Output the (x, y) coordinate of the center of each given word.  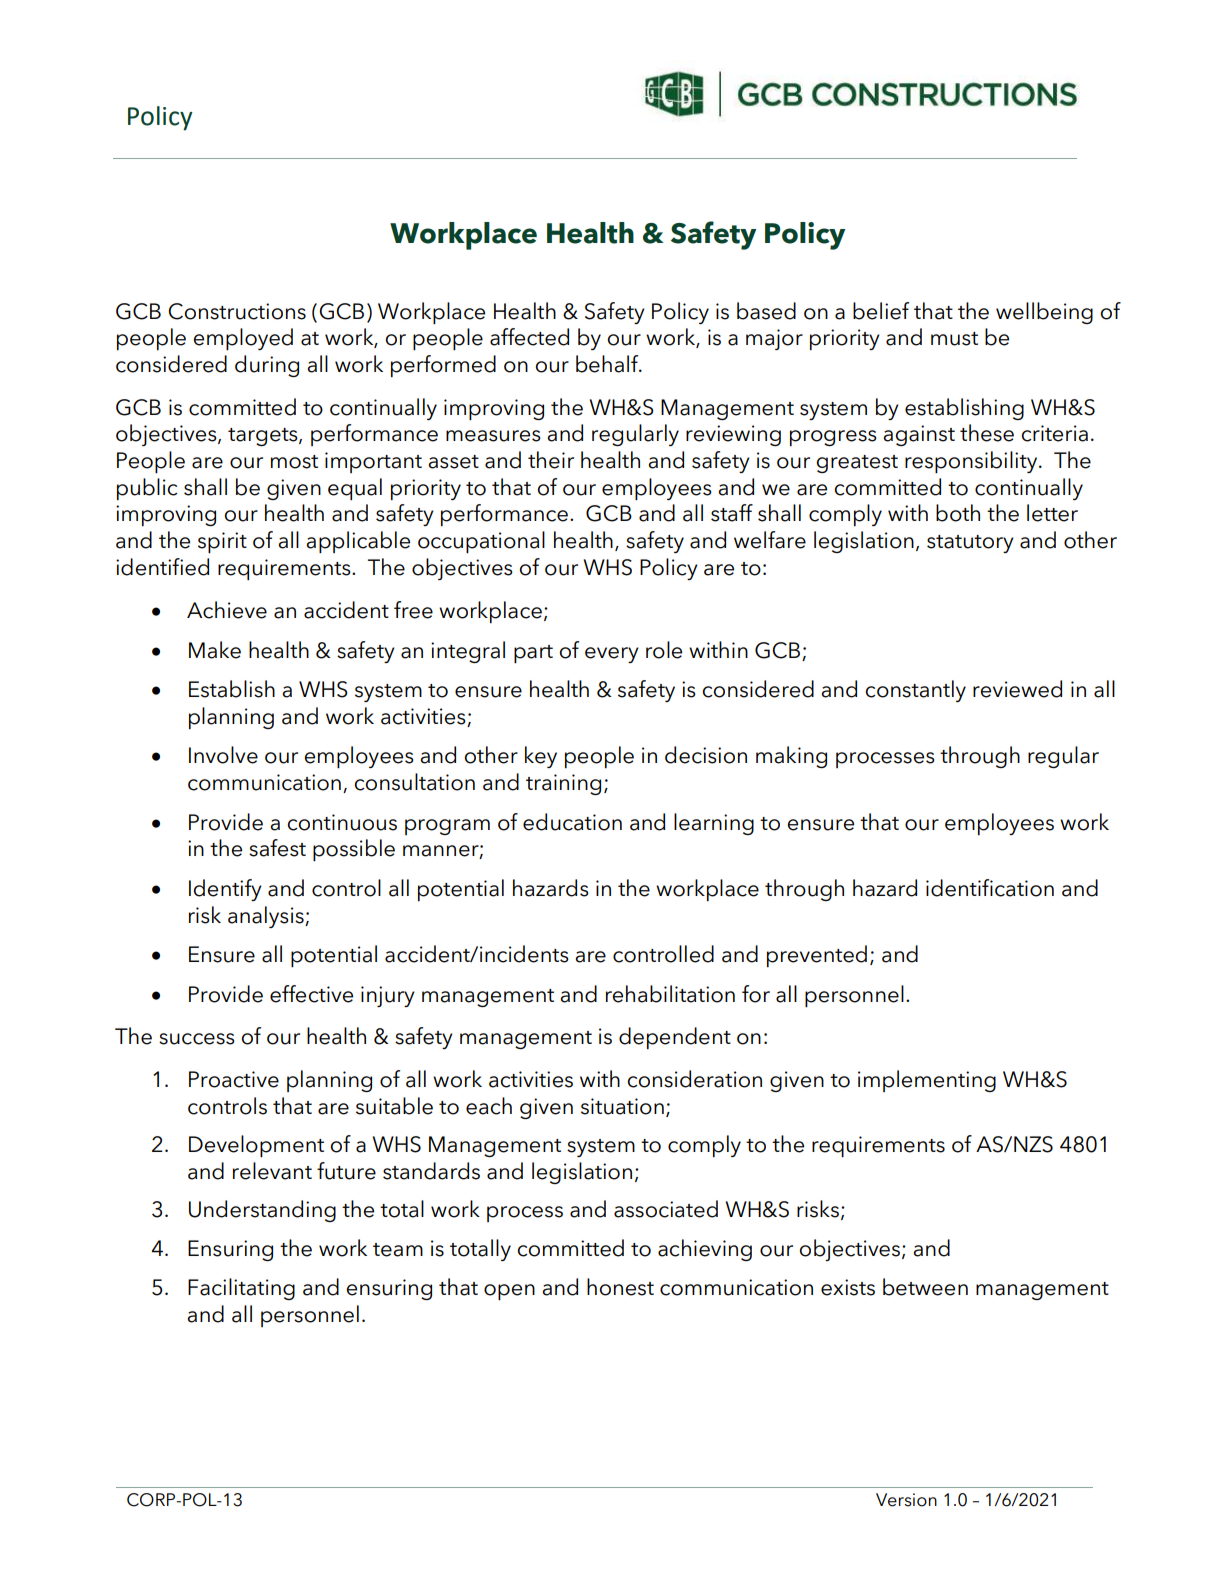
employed (243, 339)
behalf (608, 364)
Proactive (234, 1079)
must (954, 339)
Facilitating (241, 1289)
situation (622, 1106)
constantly (915, 691)
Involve (223, 755)
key (541, 757)
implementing (927, 1081)
